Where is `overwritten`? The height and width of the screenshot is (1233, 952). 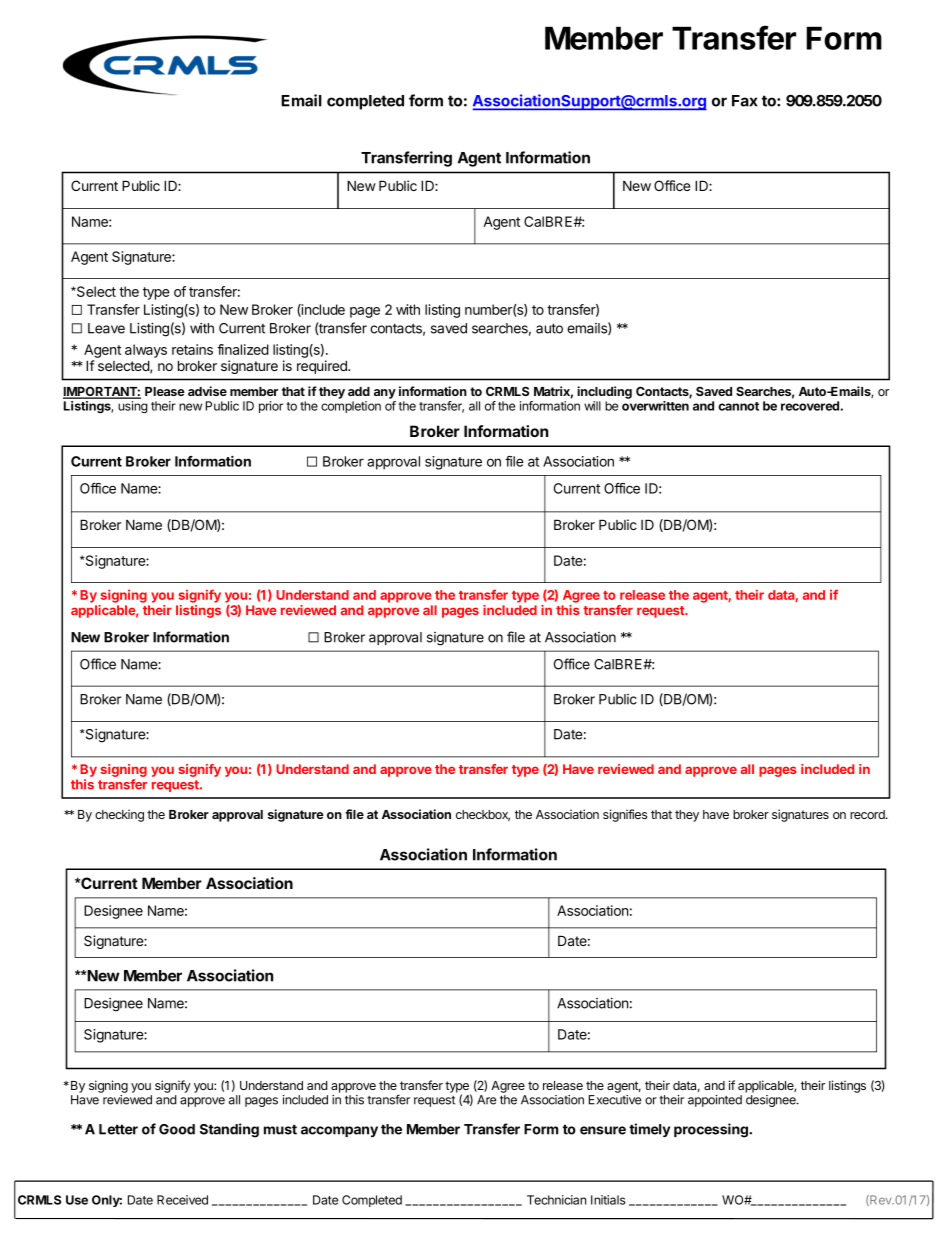 overwritten is located at coordinates (655, 406).
